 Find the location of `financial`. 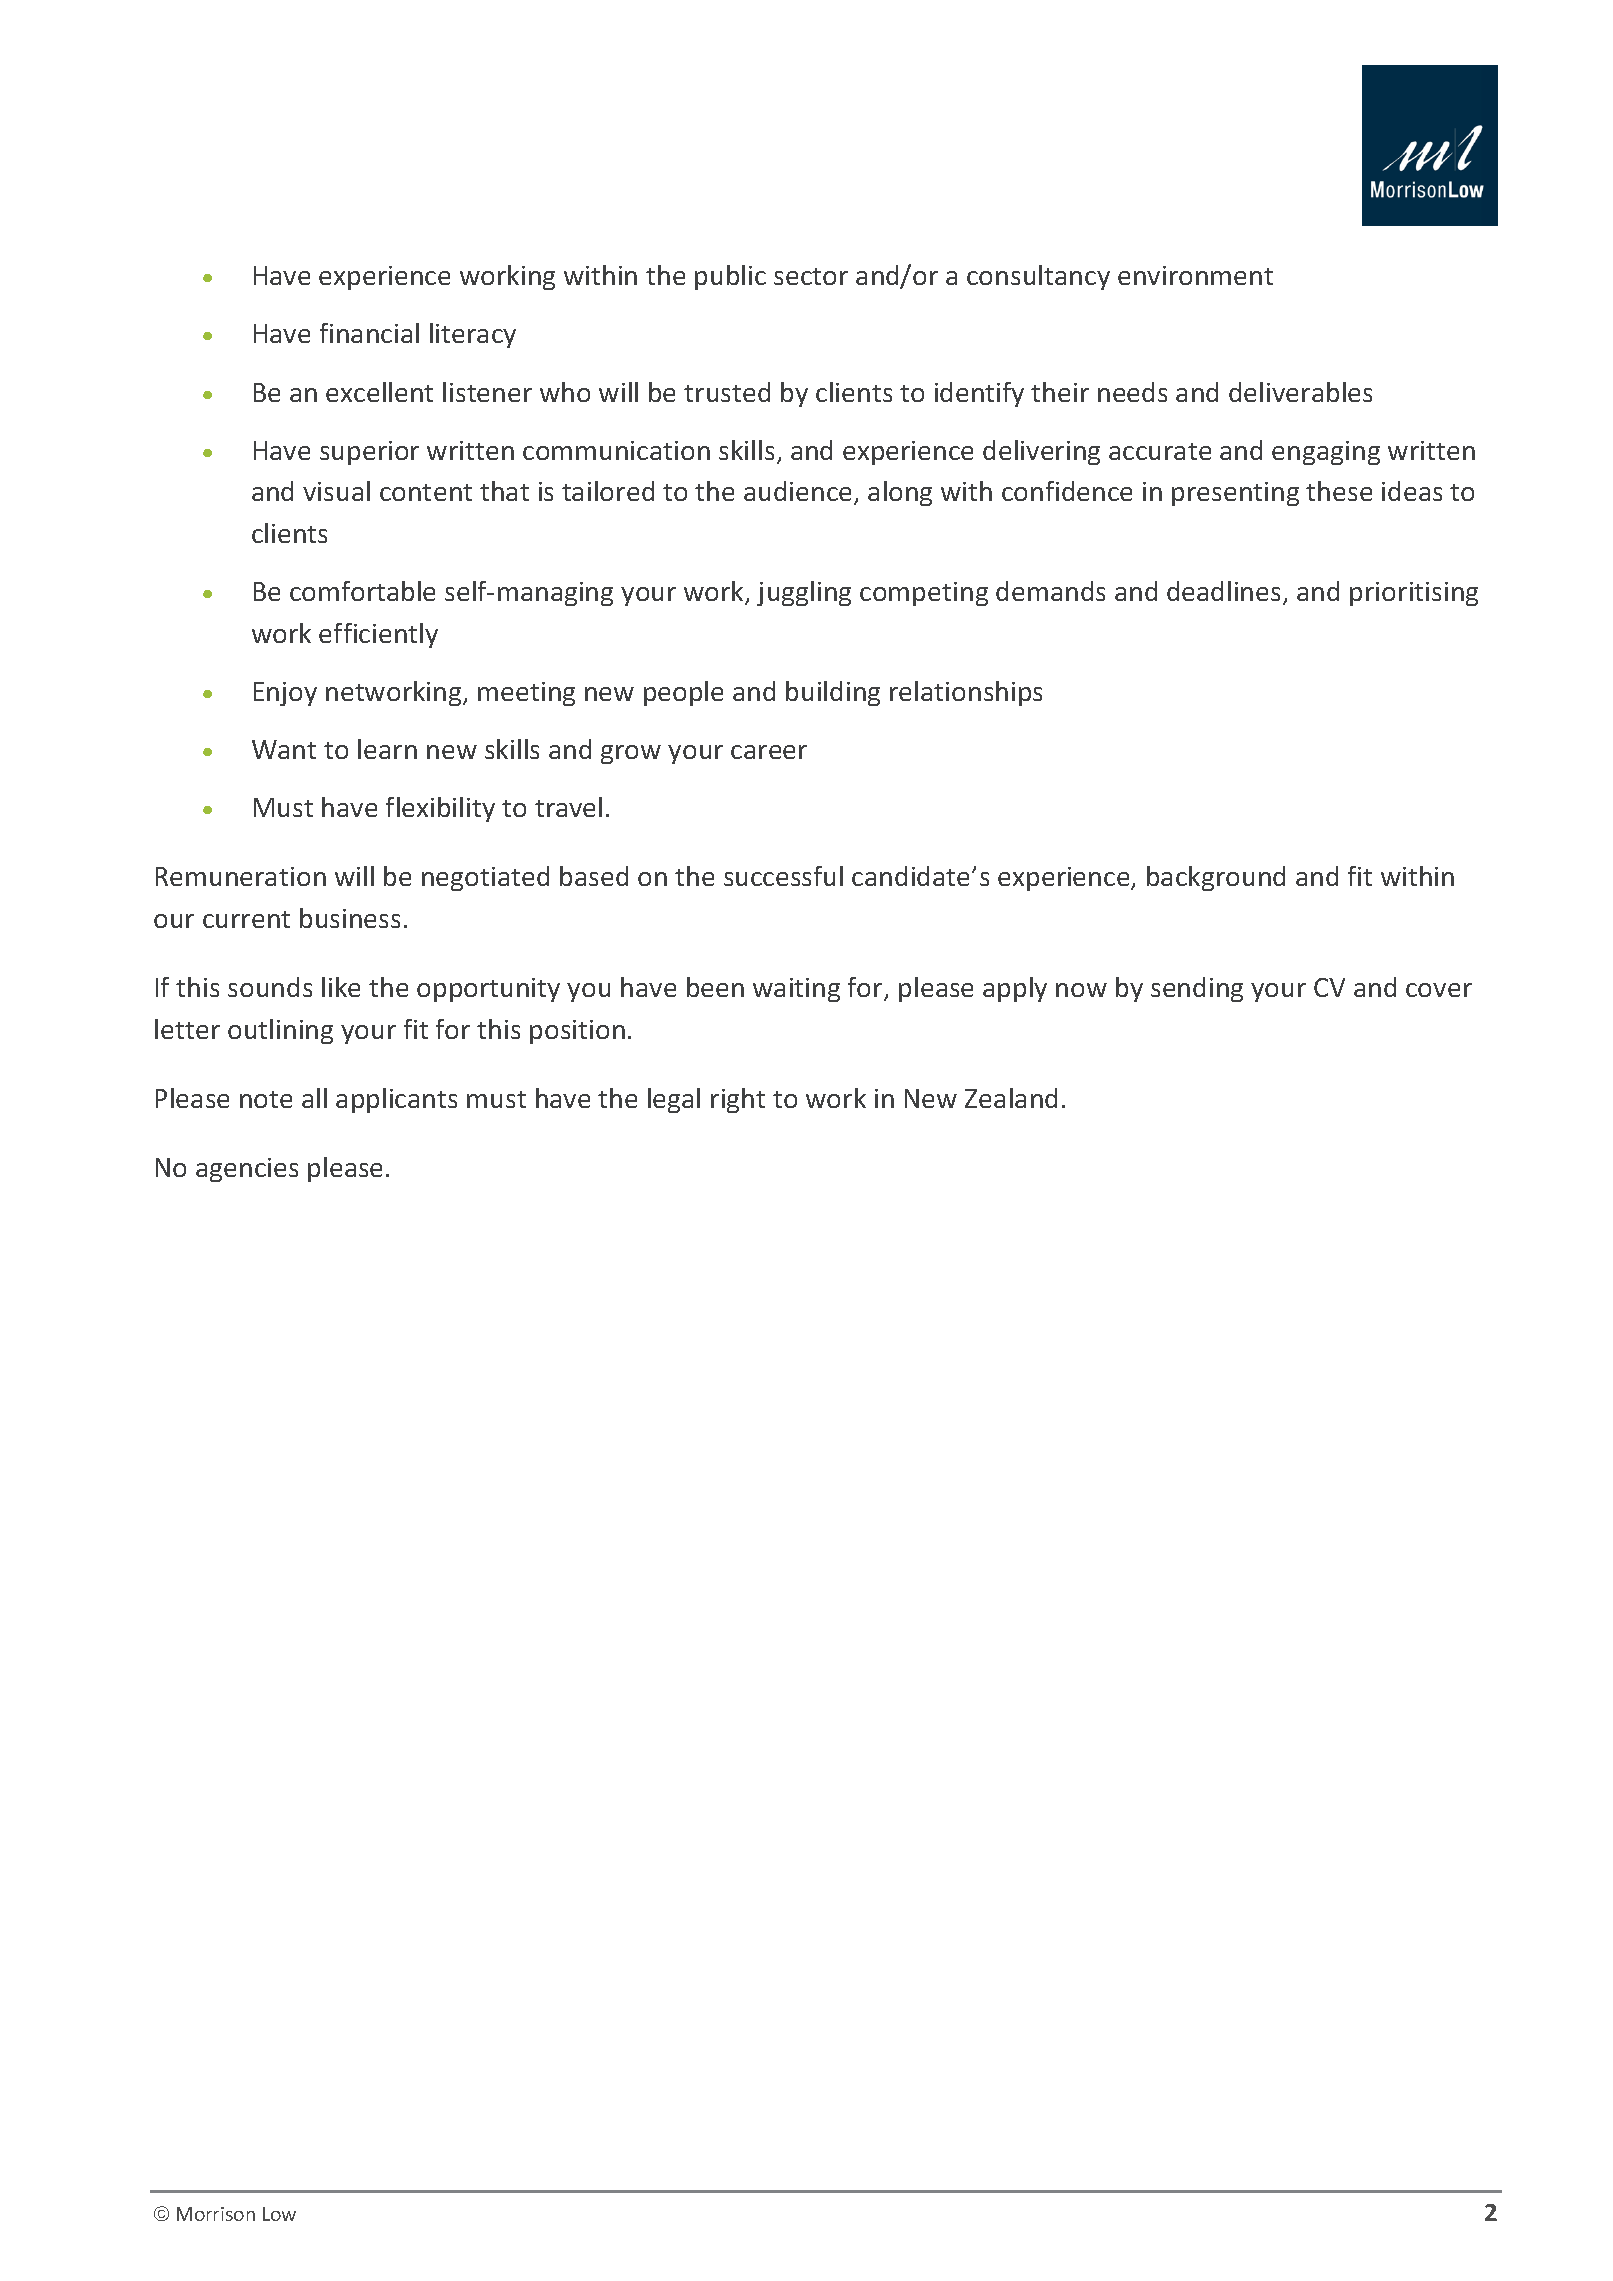

financial is located at coordinates (369, 333).
